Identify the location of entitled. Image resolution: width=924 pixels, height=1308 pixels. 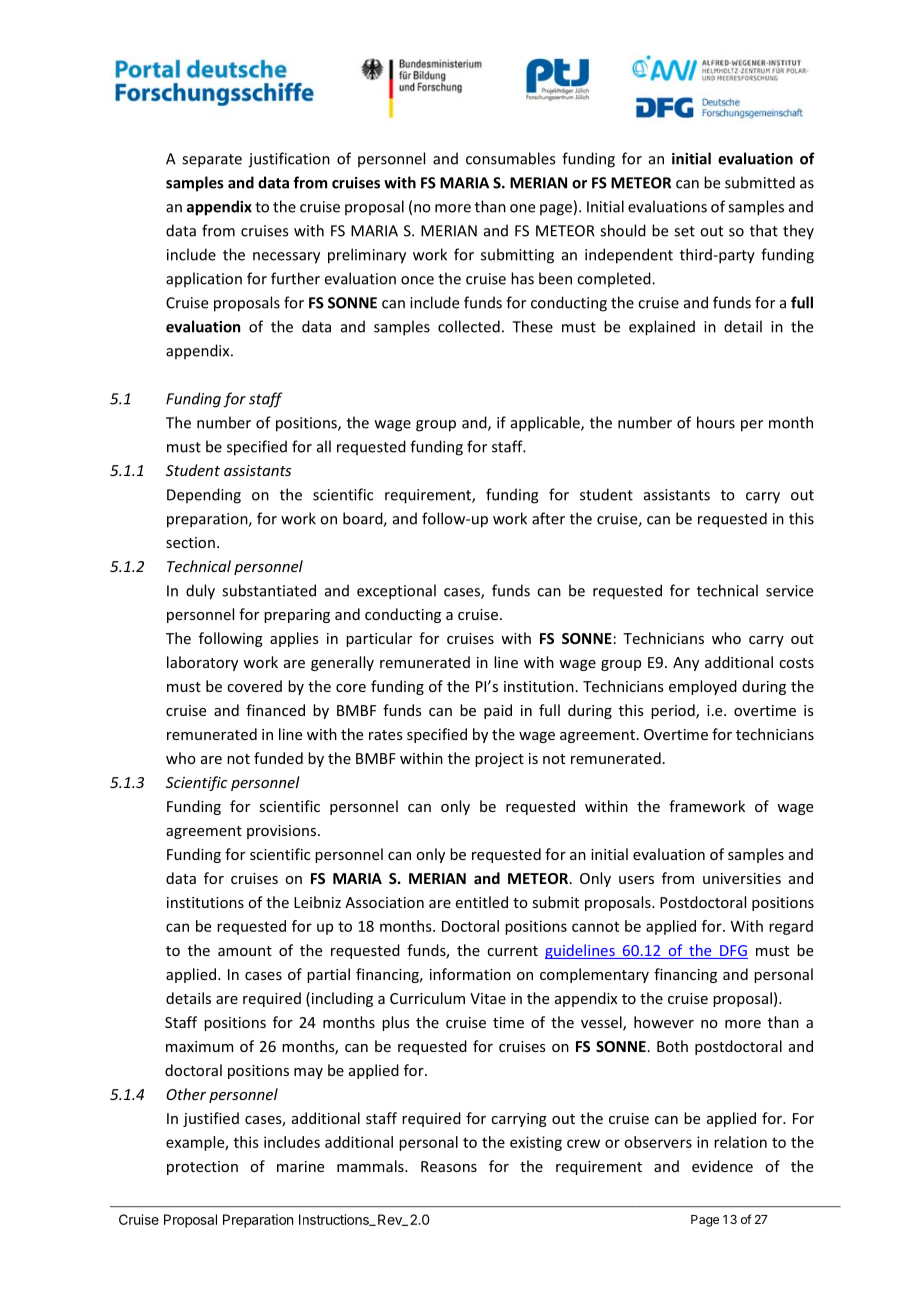
(482, 902).
